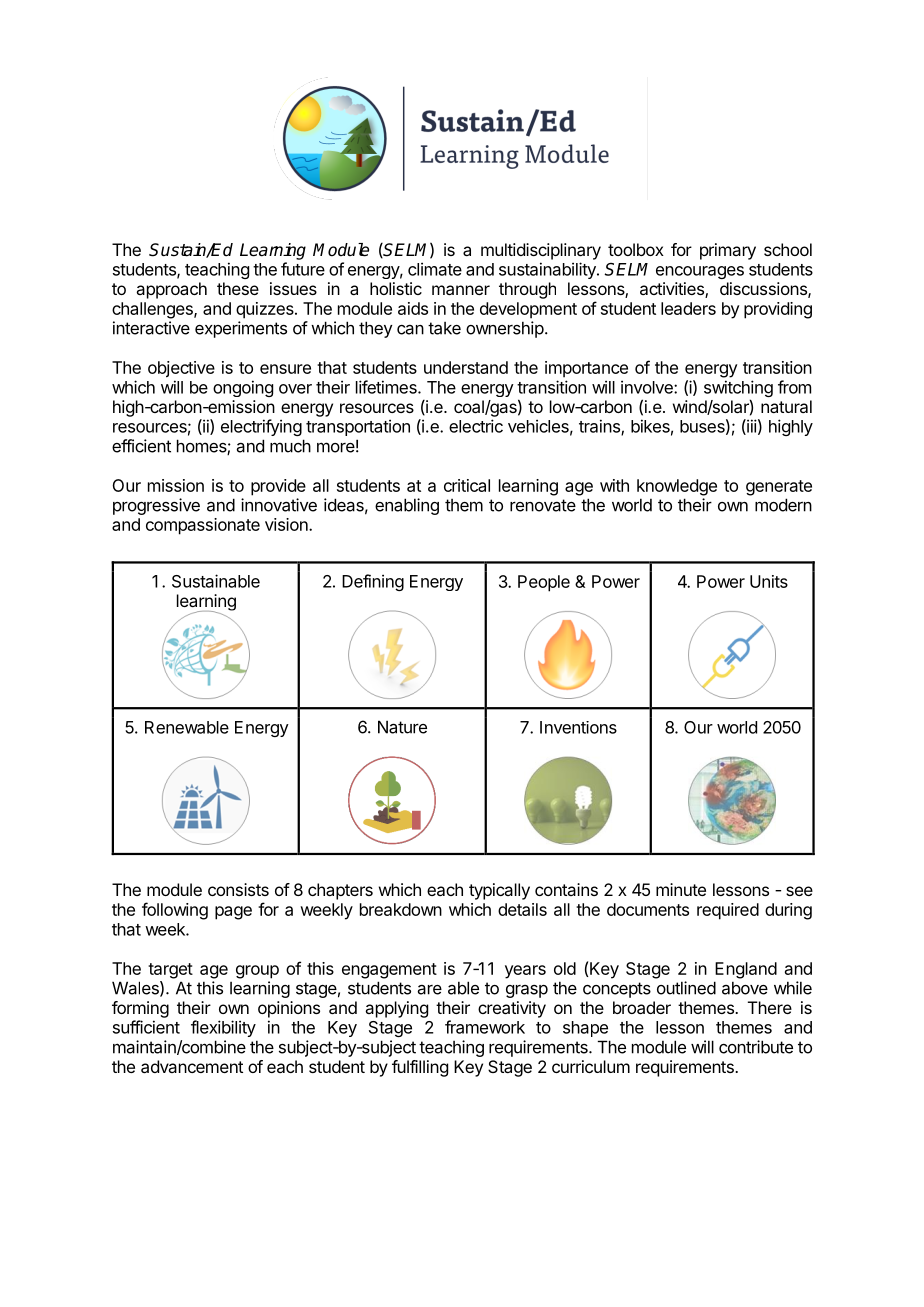 The height and width of the screenshot is (1307, 924). What do you see at coordinates (467, 485) in the screenshot?
I see `critical` at bounding box center [467, 485].
